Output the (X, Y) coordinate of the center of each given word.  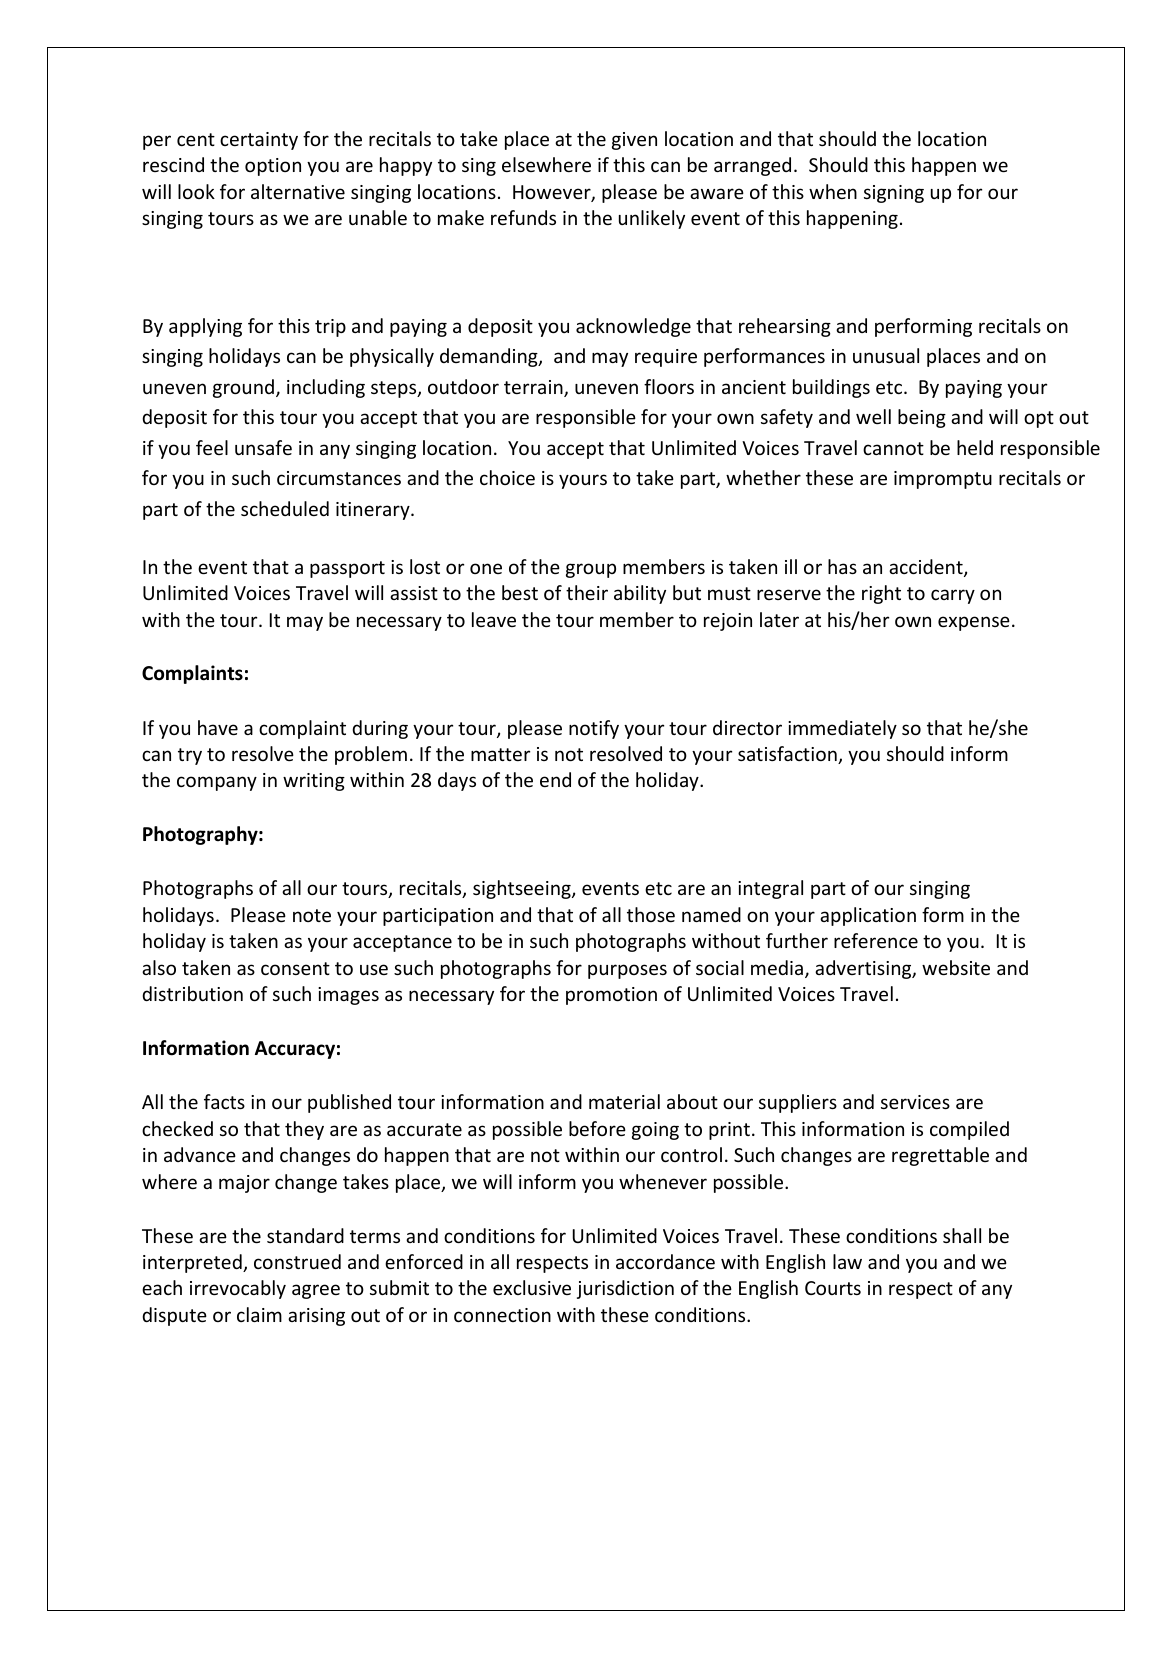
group (591, 570)
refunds (523, 217)
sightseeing (523, 889)
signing (894, 194)
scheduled (285, 508)
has (842, 566)
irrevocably (238, 1289)
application (868, 916)
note (312, 915)
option (273, 167)
